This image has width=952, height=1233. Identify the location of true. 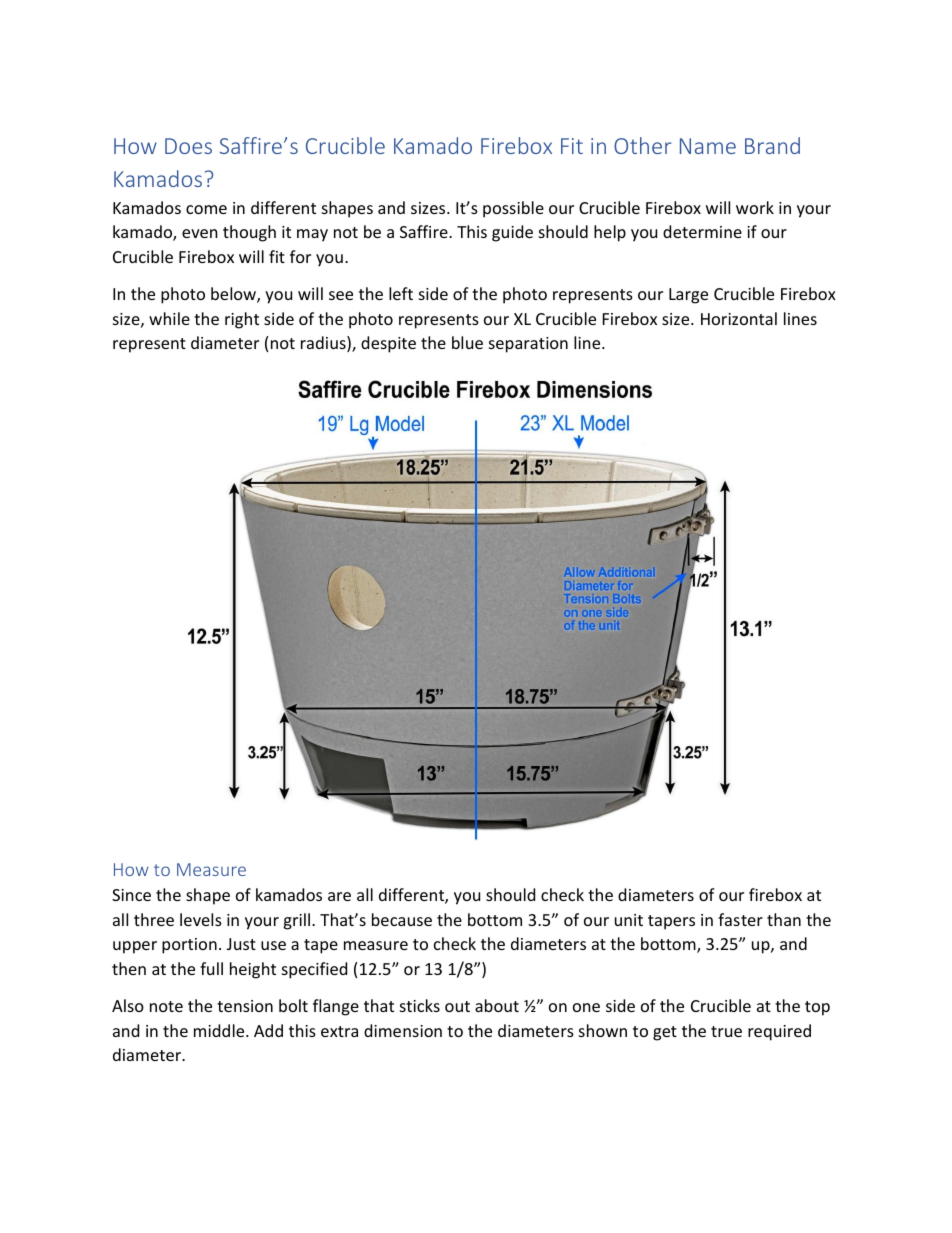
(726, 1031).
